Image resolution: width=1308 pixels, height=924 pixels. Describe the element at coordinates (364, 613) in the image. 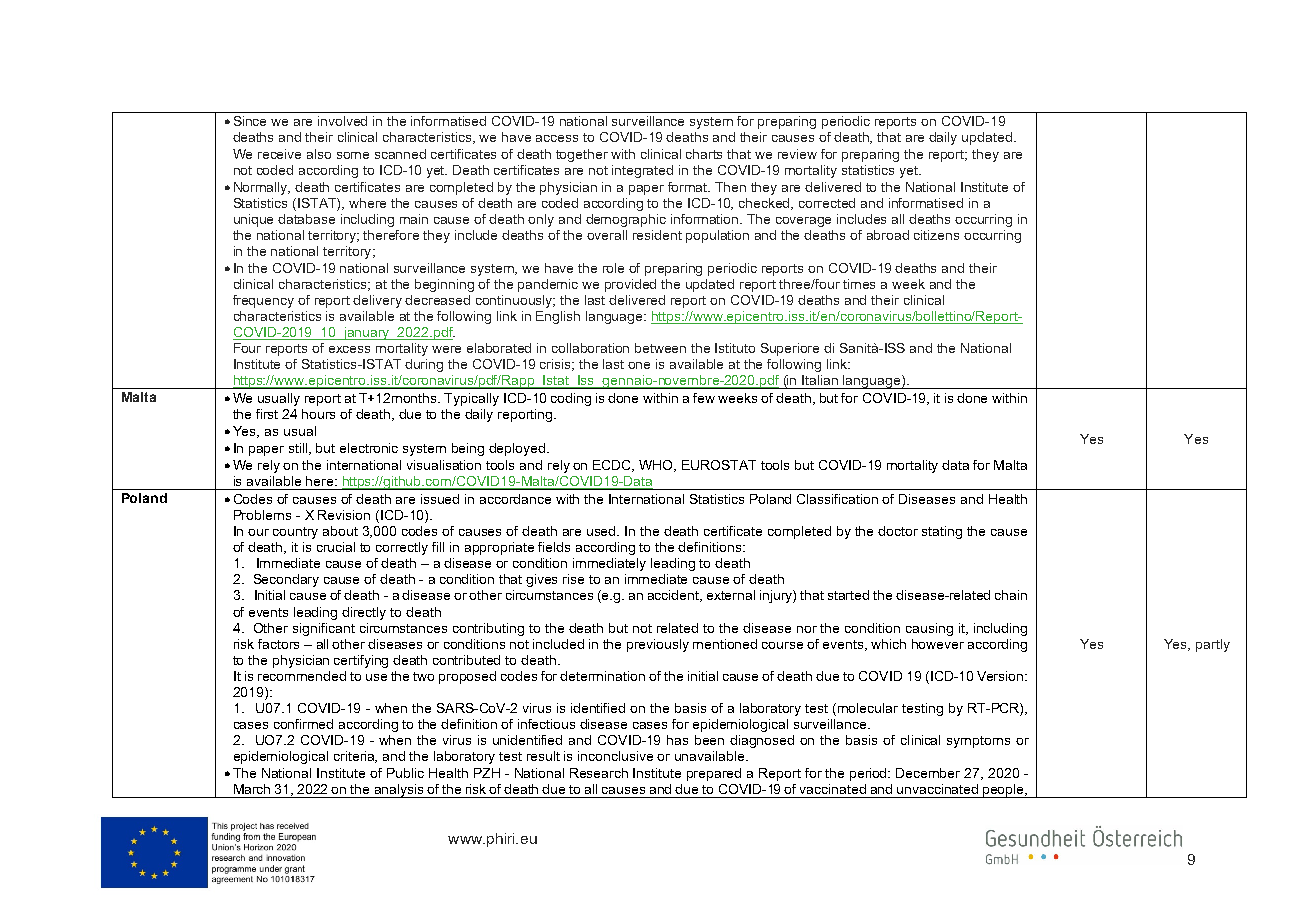

I see `directly` at that location.
